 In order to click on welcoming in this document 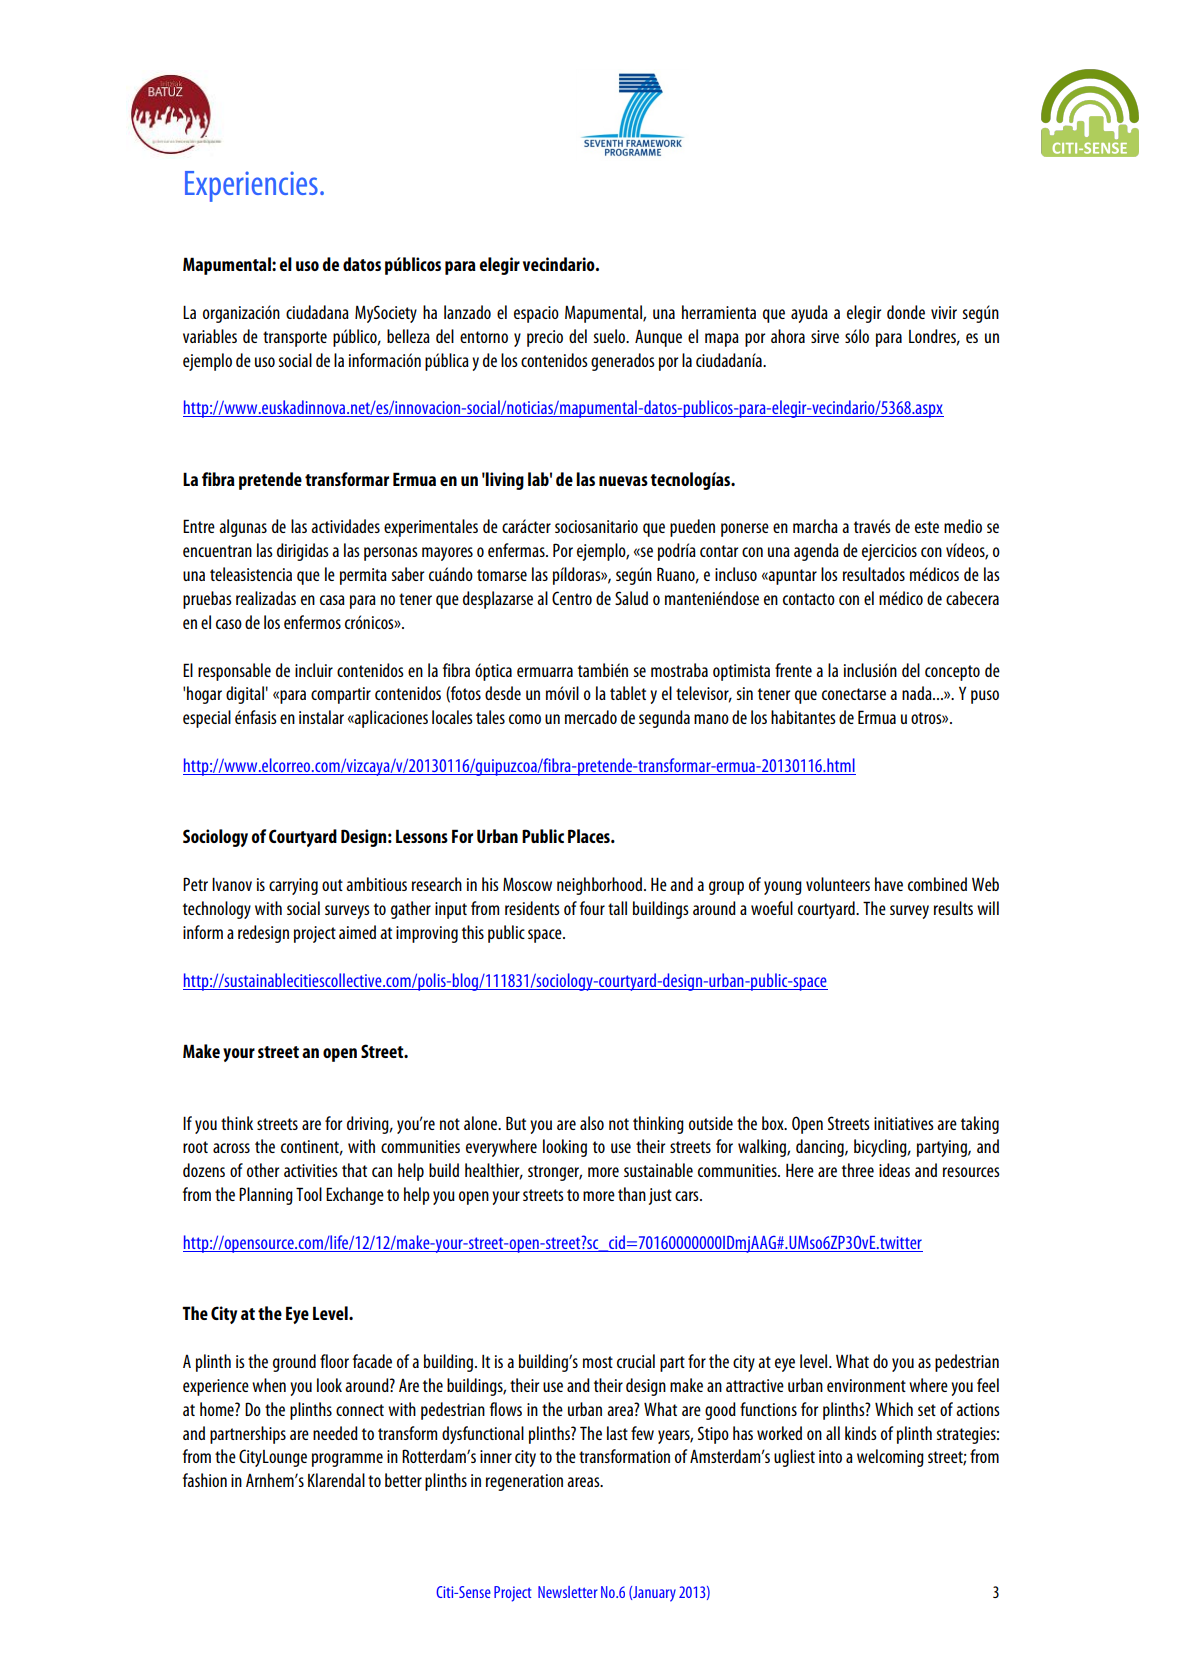, I will do `click(890, 1458)`.
